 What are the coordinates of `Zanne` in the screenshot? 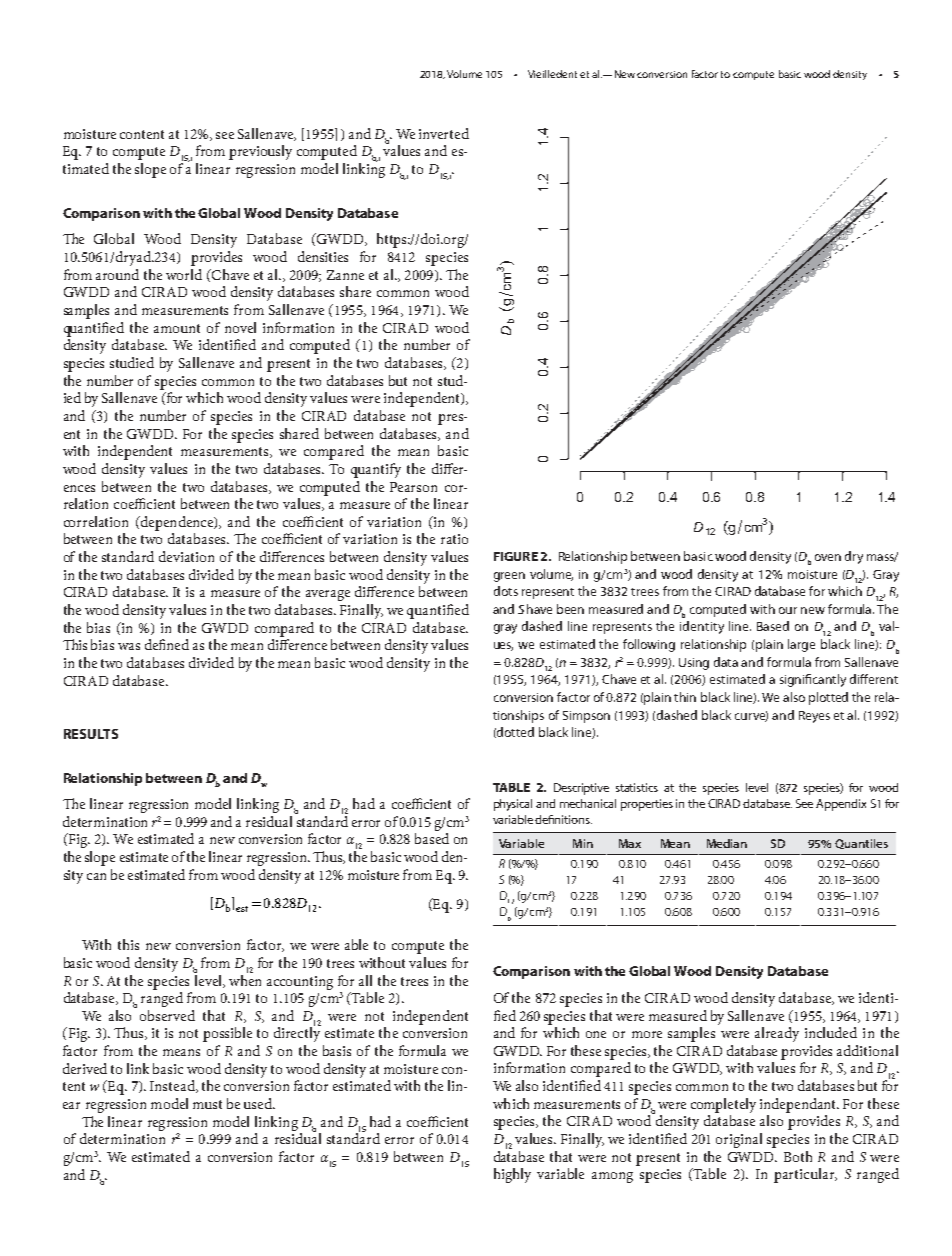 It's located at (345, 275).
